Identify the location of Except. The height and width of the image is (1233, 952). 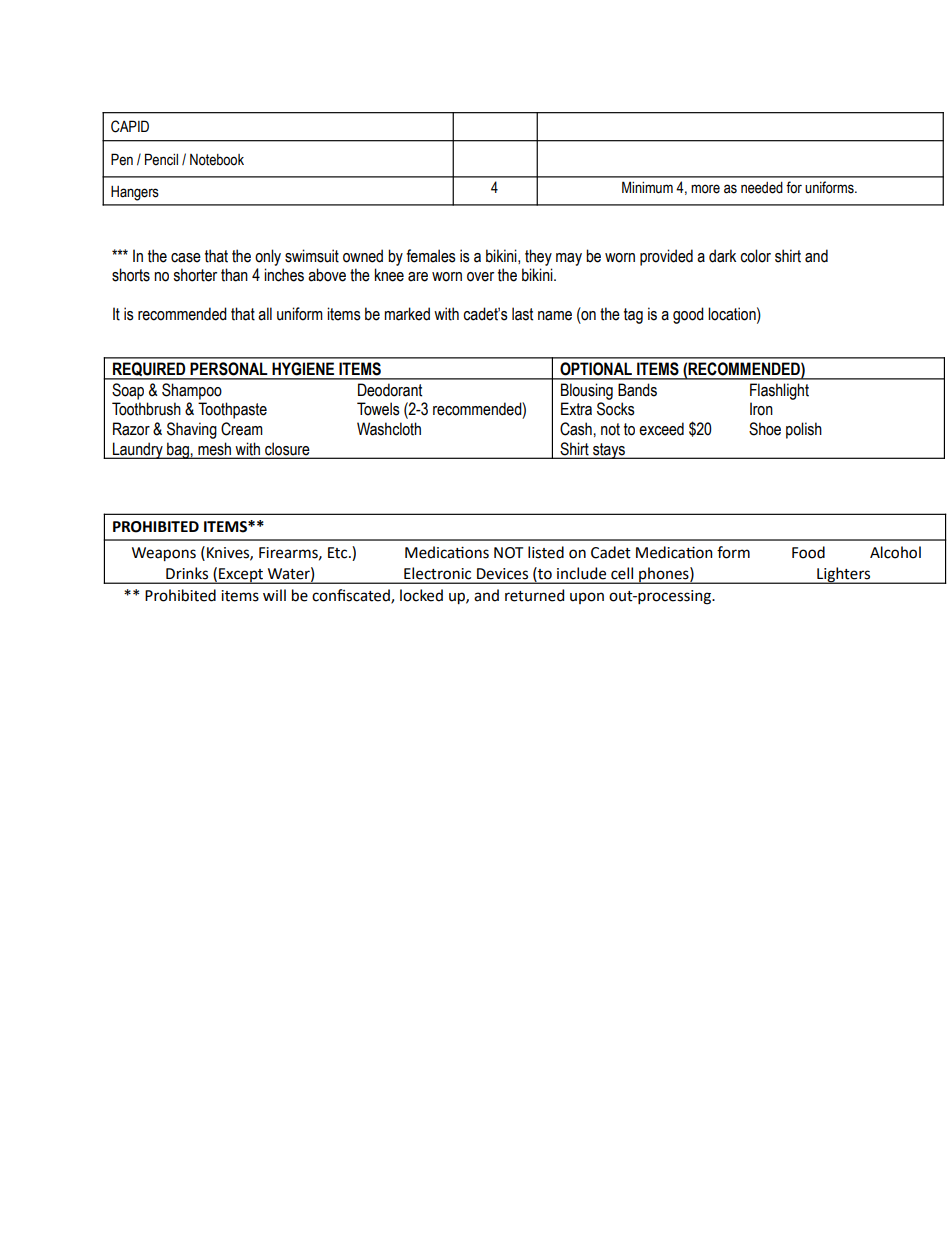
(241, 576).
